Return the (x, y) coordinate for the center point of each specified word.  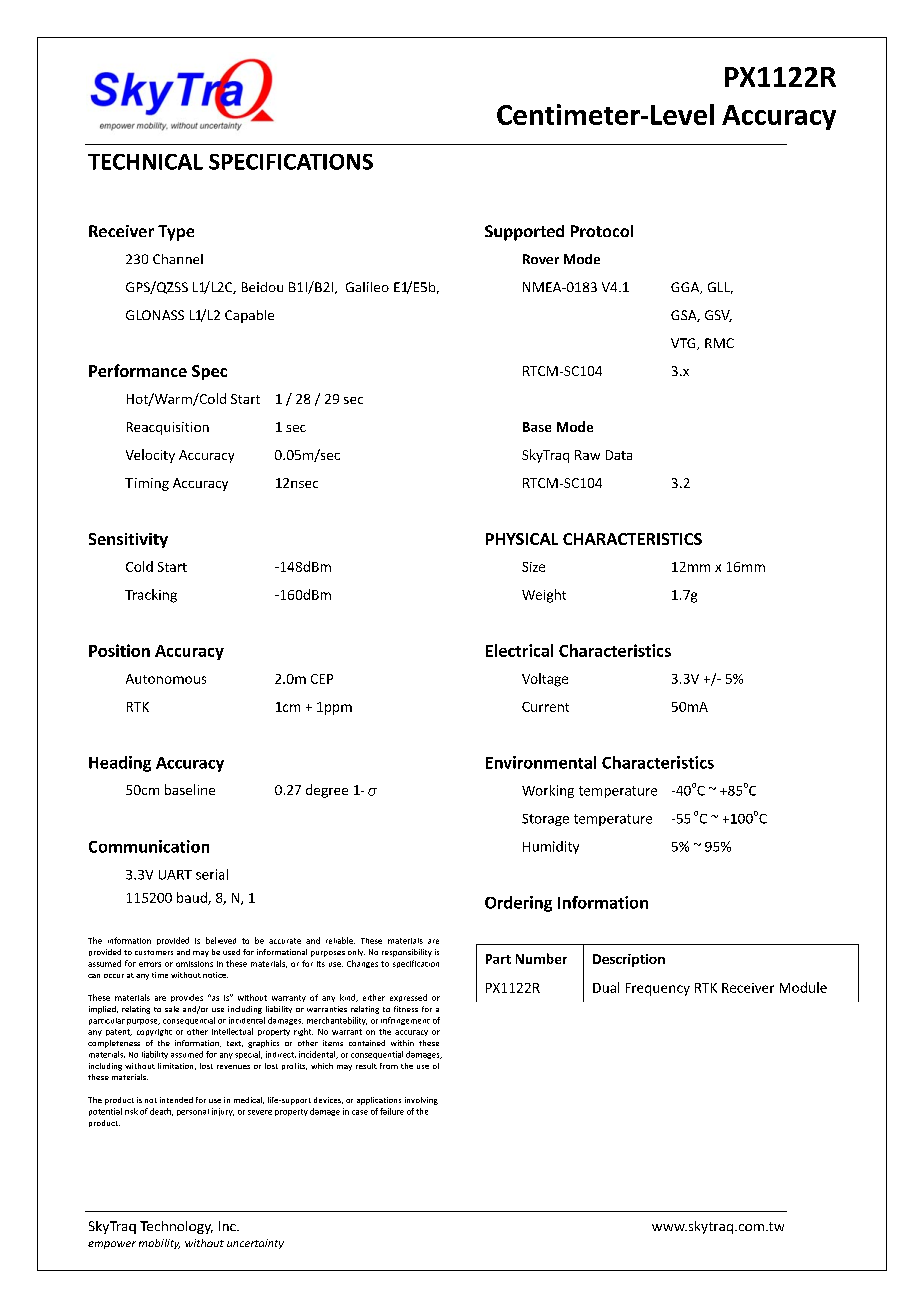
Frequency (658, 989)
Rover (541, 259)
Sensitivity (128, 540)
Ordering (518, 904)
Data (619, 455)
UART (175, 875)
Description (629, 960)
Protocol (602, 231)
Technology (176, 1227)
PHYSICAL (522, 539)
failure (392, 1111)
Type (176, 233)
